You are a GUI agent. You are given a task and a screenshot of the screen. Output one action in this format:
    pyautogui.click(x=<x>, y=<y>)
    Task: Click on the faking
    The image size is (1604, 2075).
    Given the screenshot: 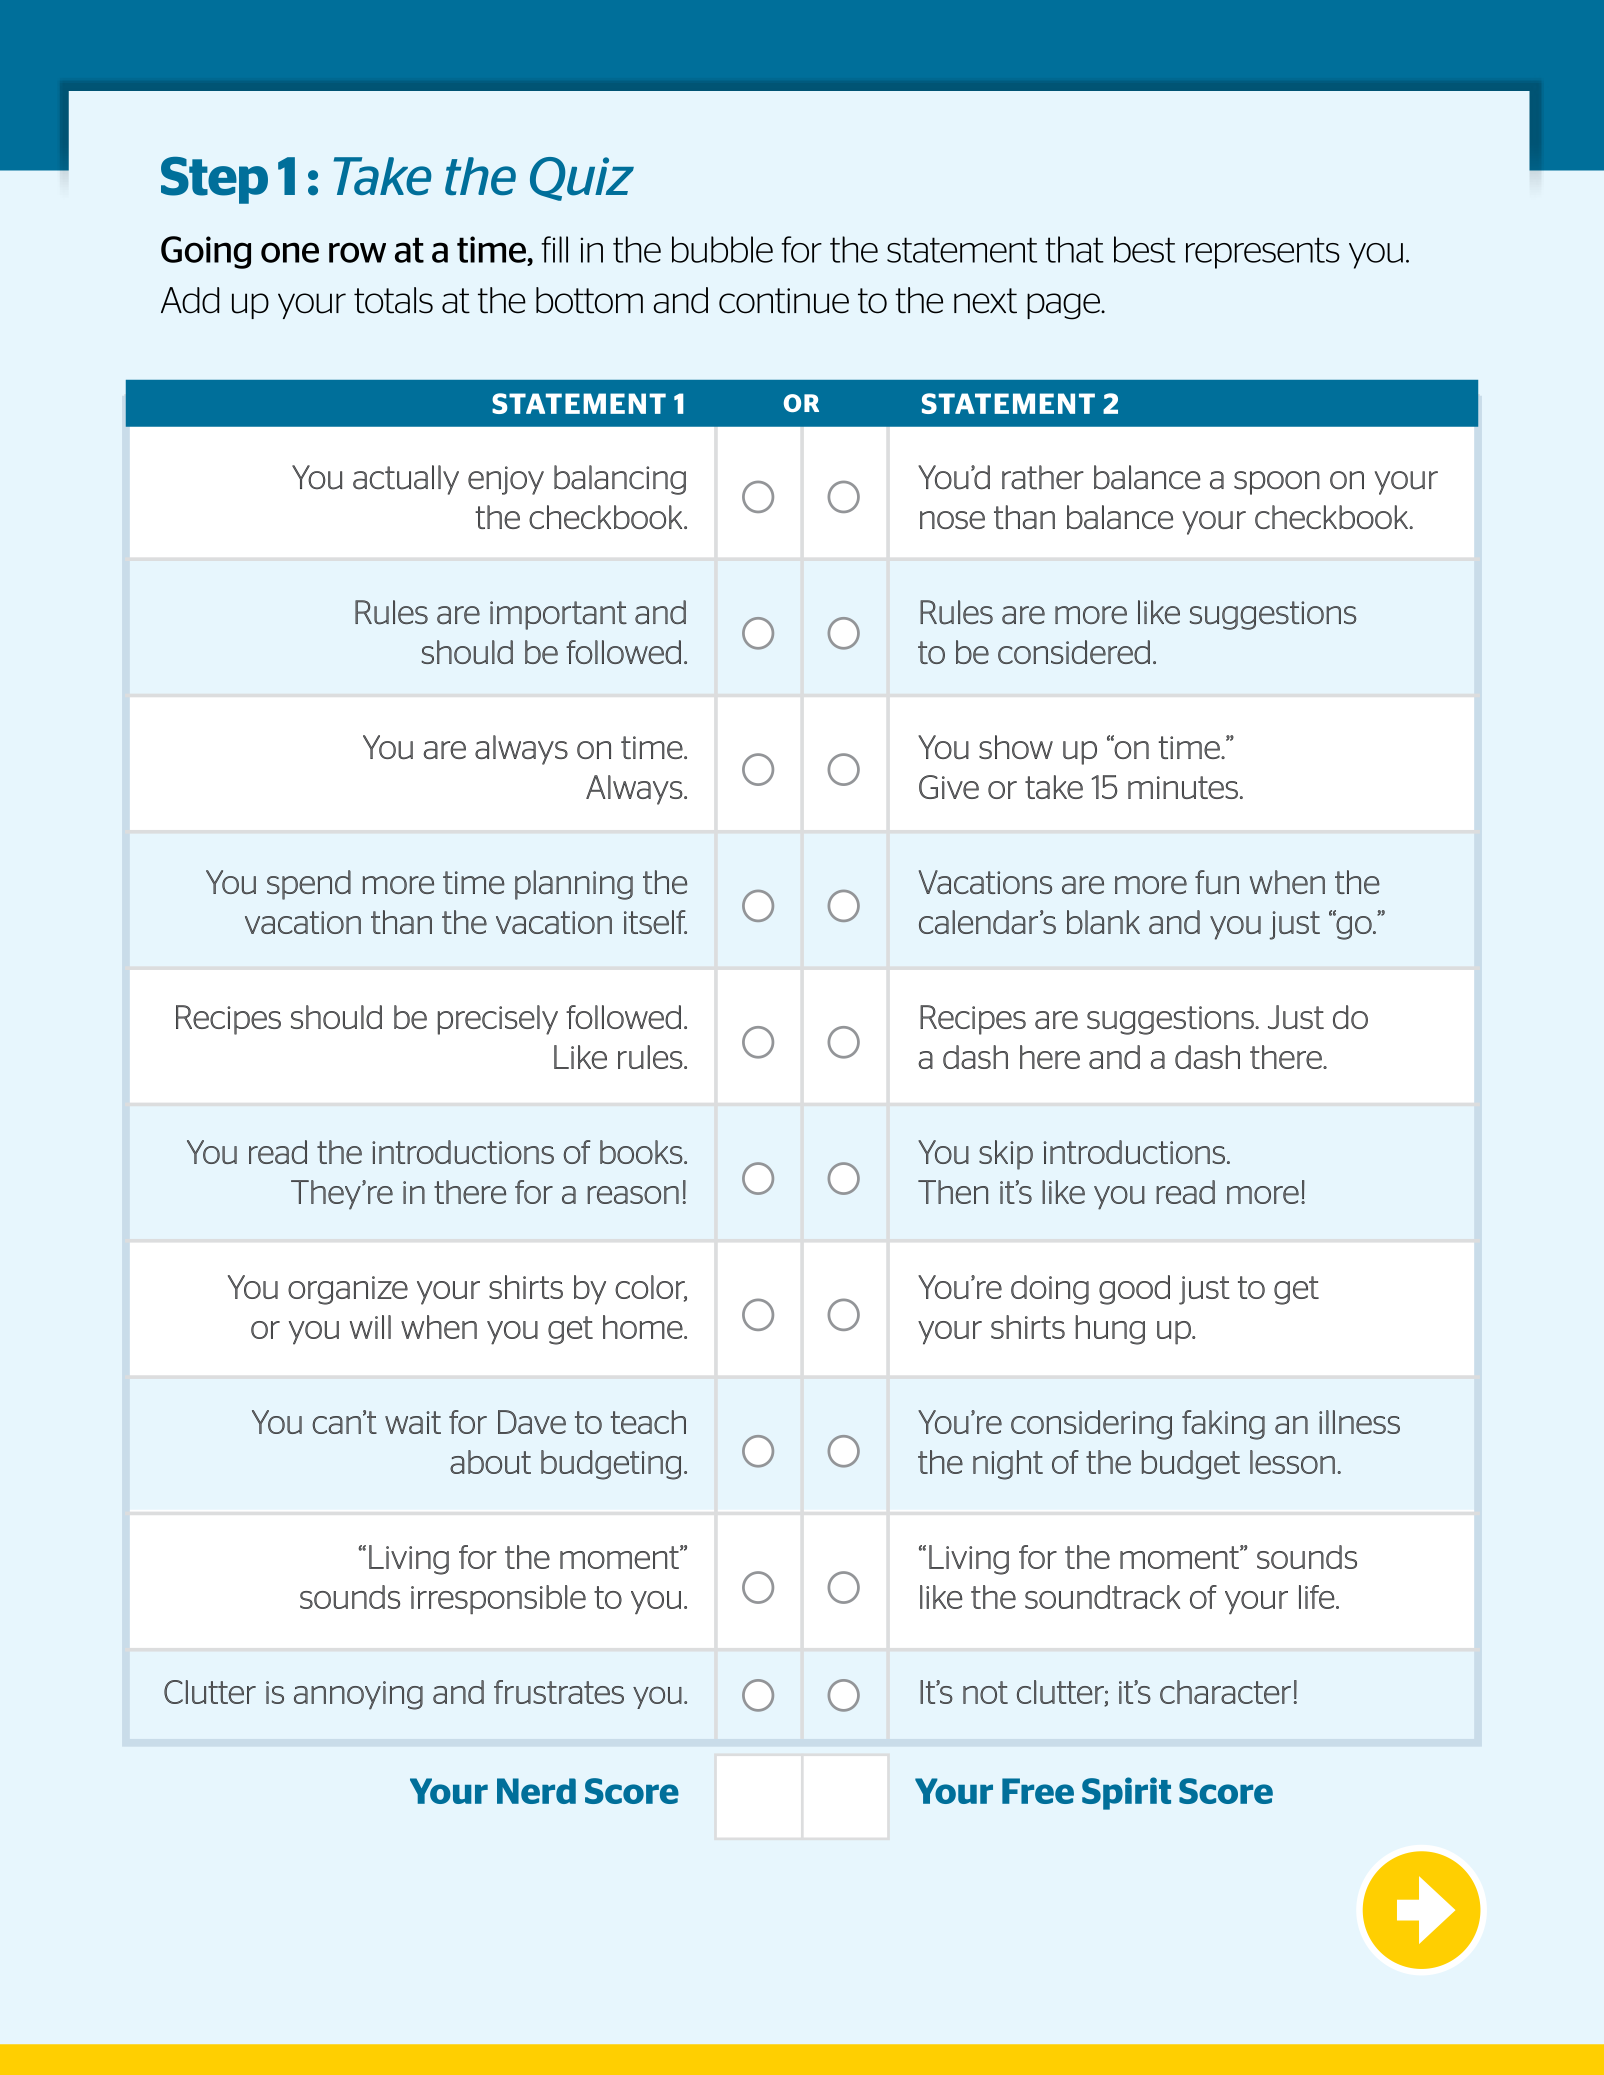 What is the action you would take?
    pyautogui.click(x=1223, y=1425)
